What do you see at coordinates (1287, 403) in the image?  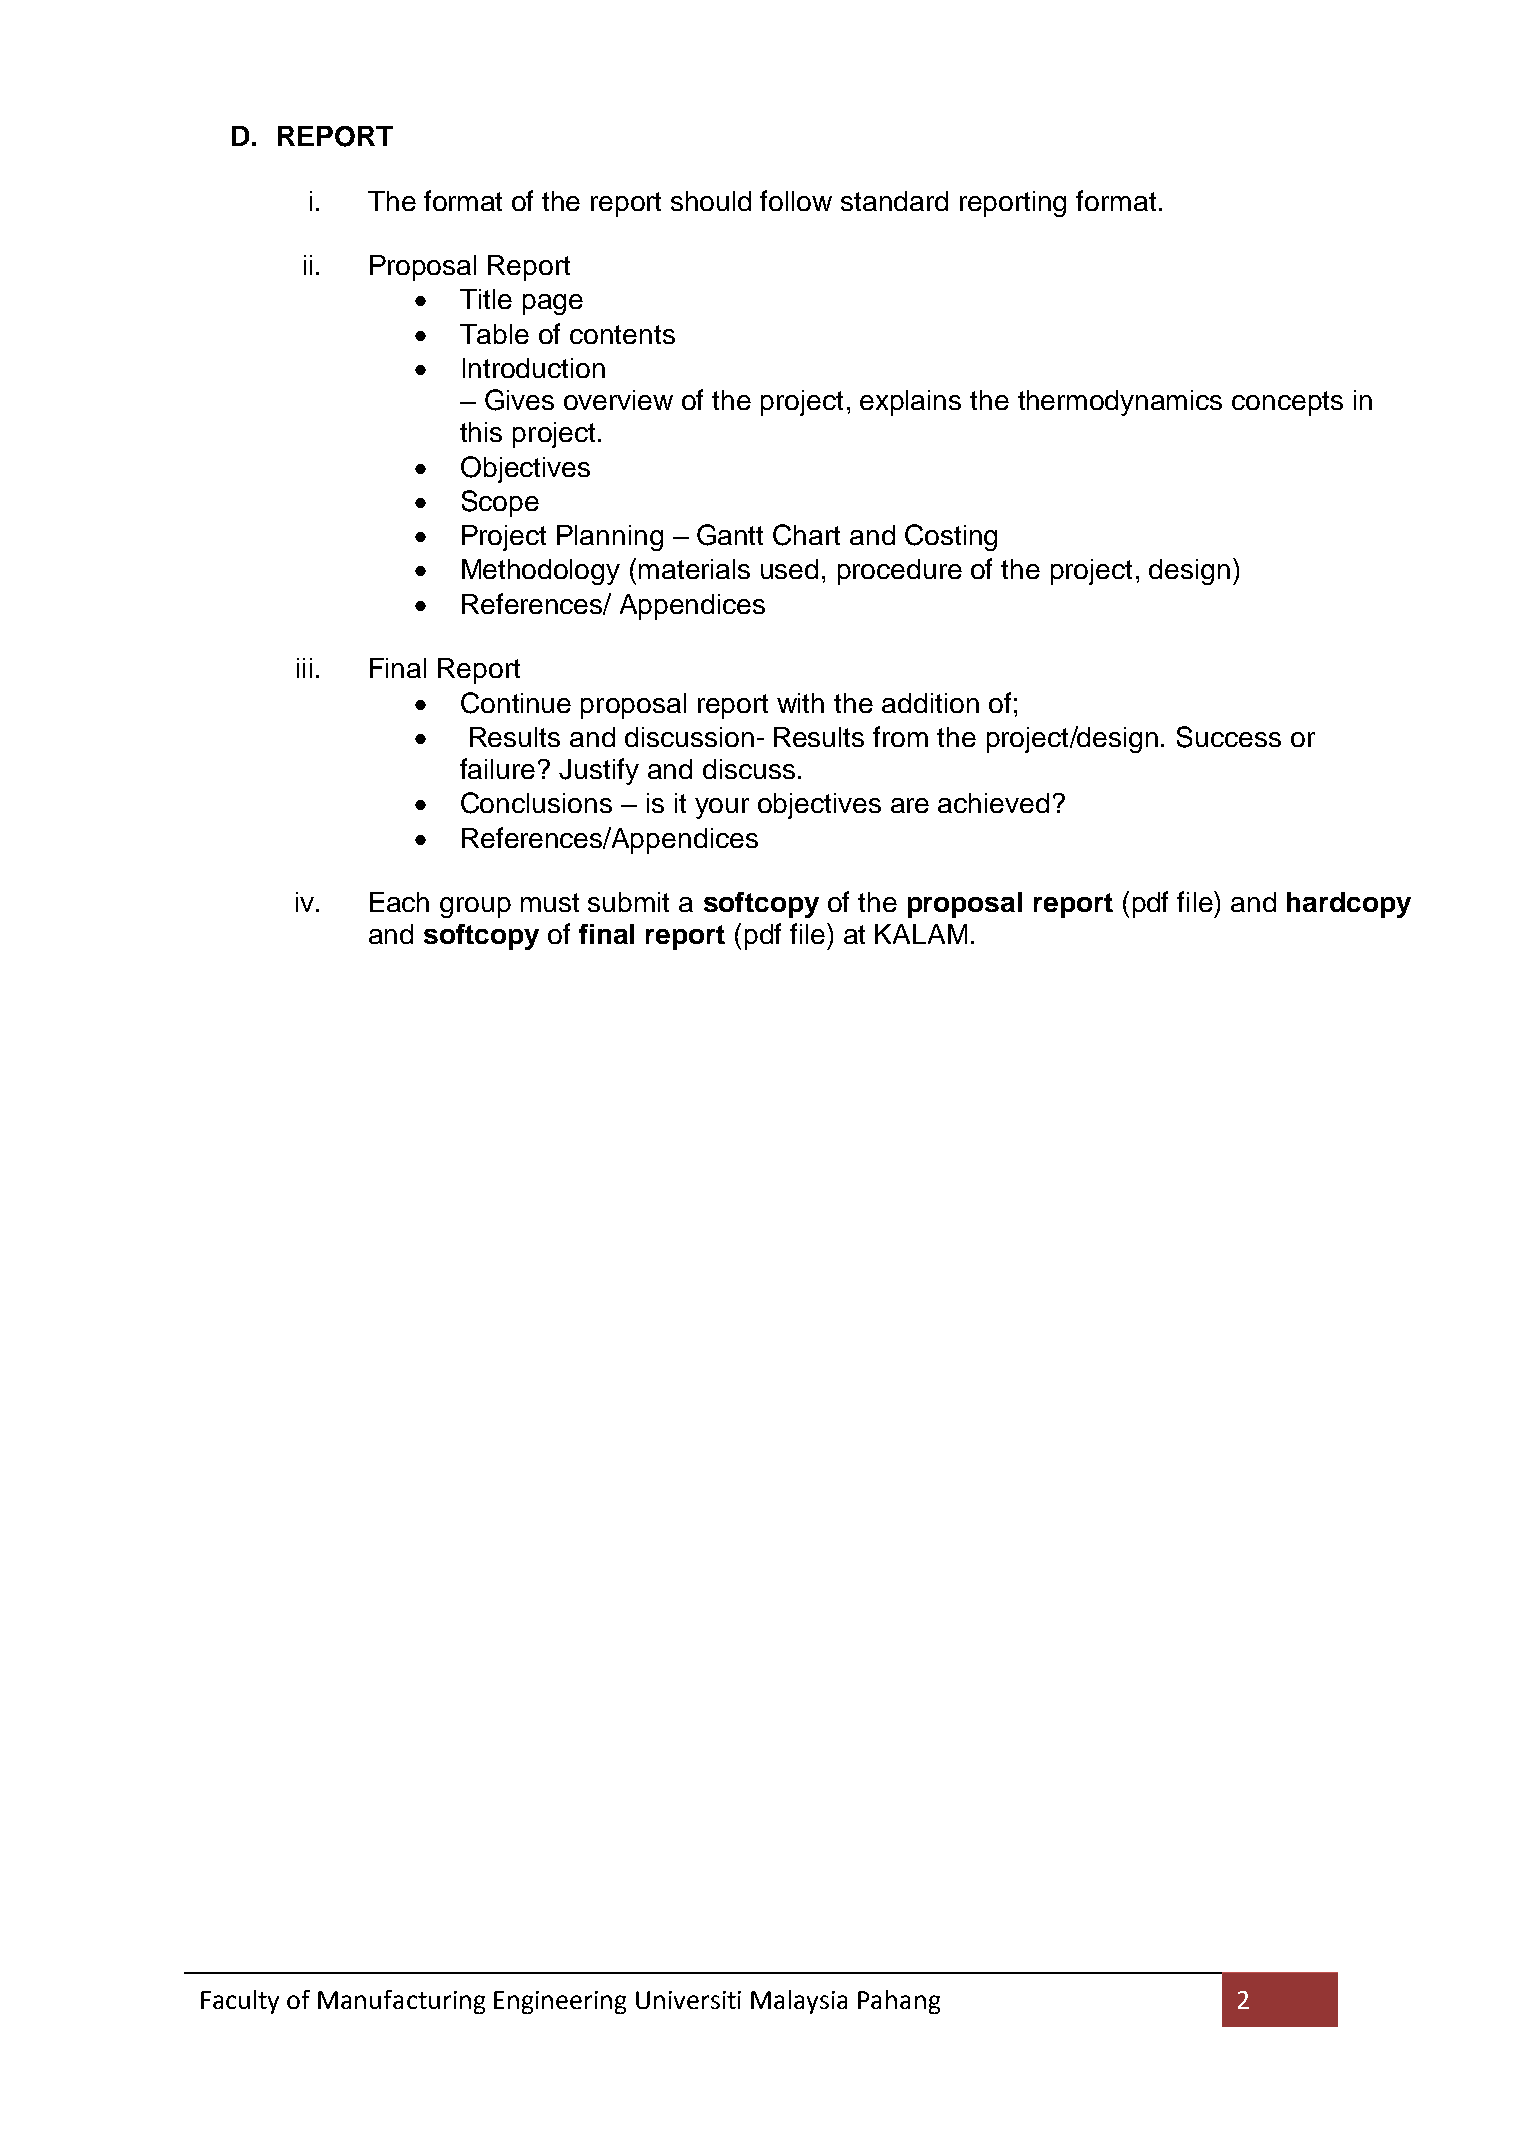 I see `concepts` at bounding box center [1287, 403].
